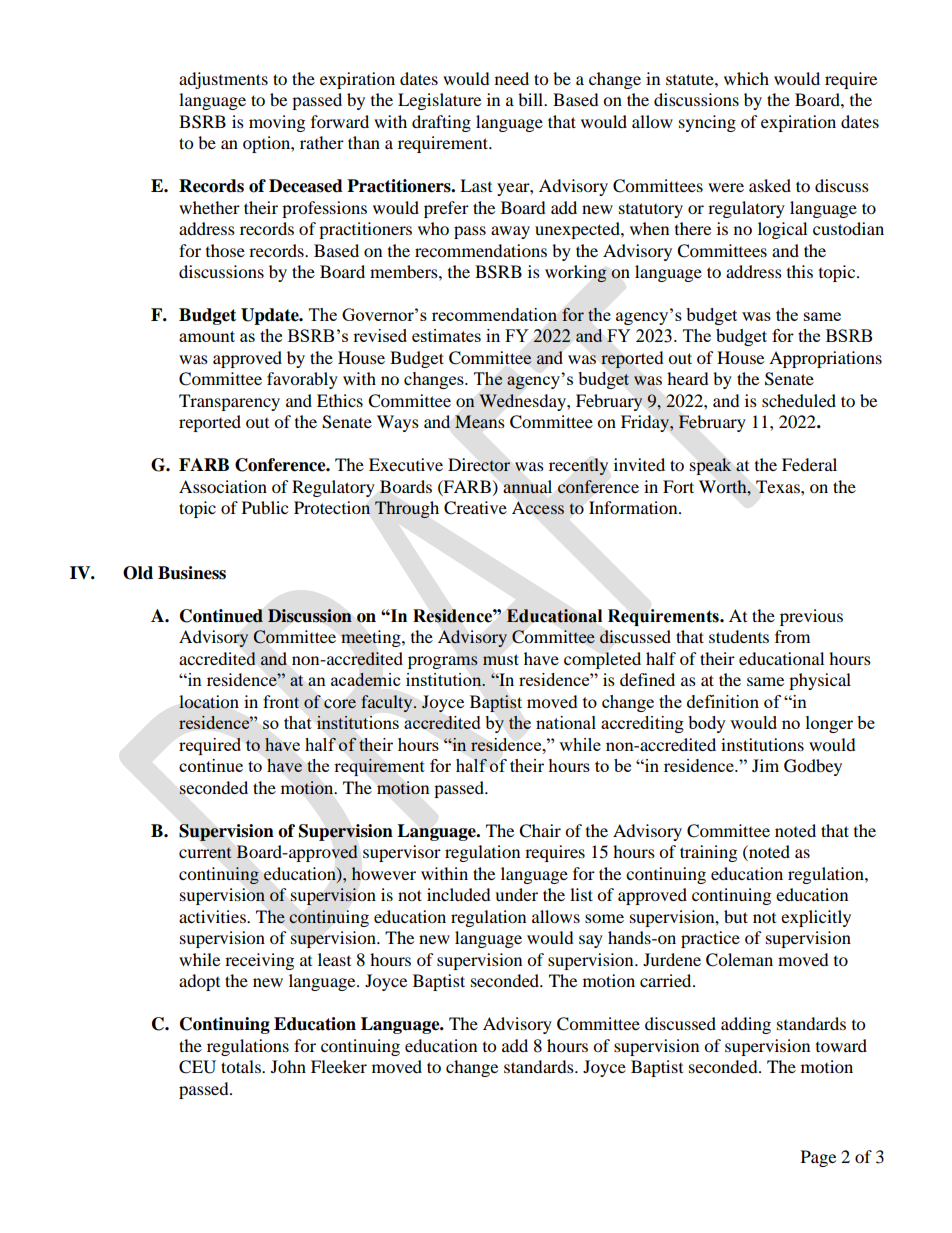  Describe the element at coordinates (818, 1158) in the screenshot. I see `Page` at that location.
